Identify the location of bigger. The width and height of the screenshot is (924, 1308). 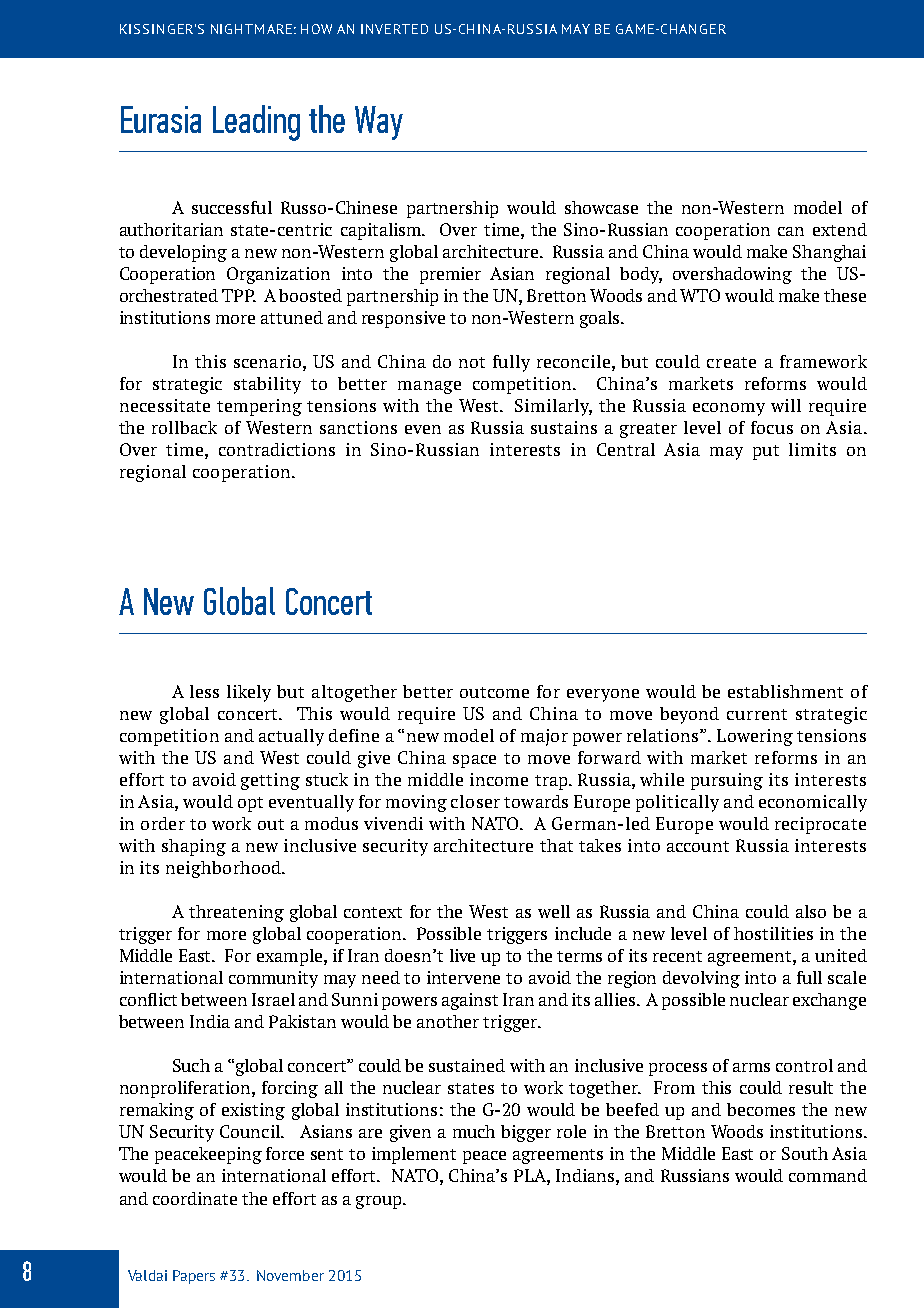
(526, 1133).
